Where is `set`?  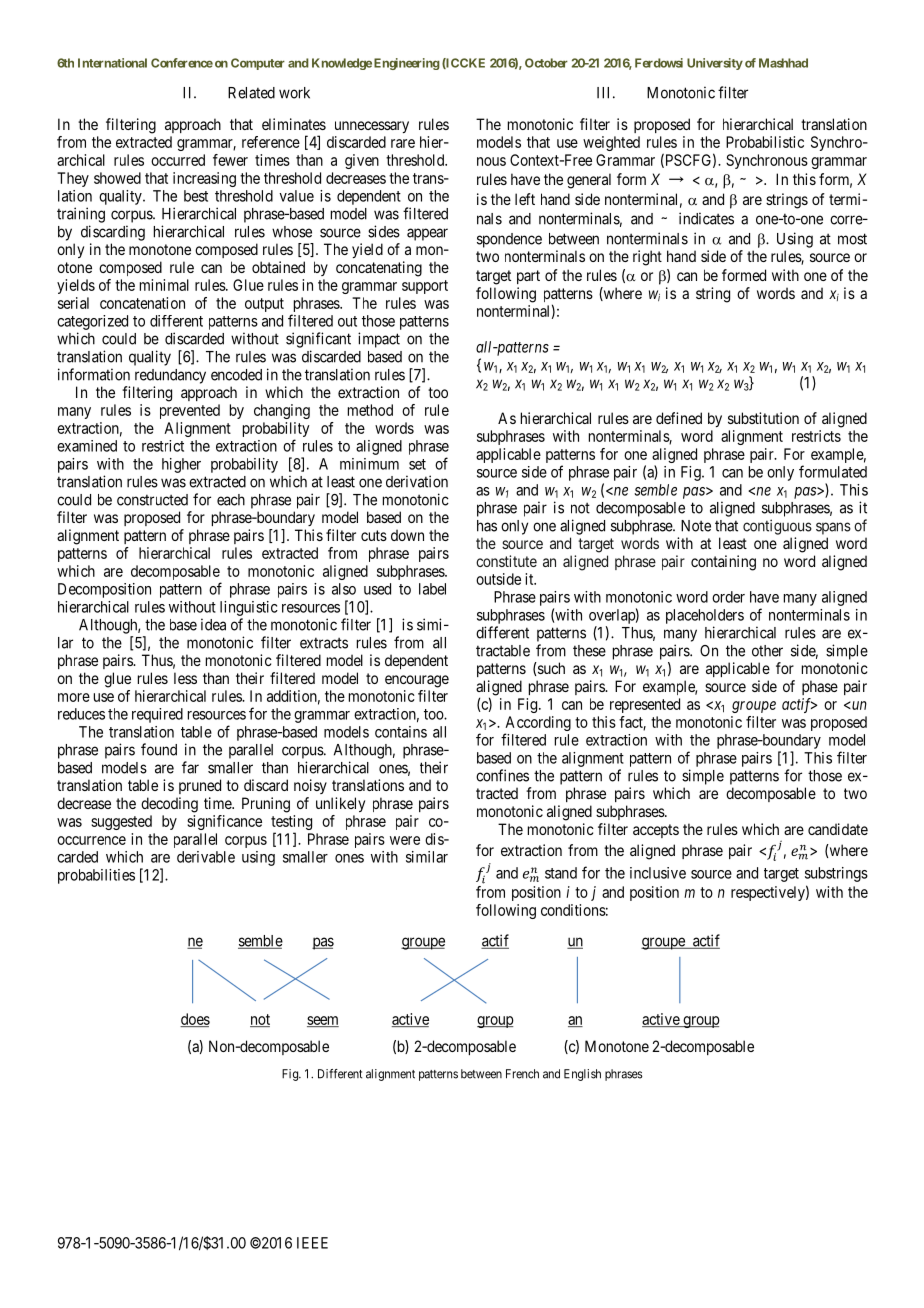
set is located at coordinates (417, 464).
